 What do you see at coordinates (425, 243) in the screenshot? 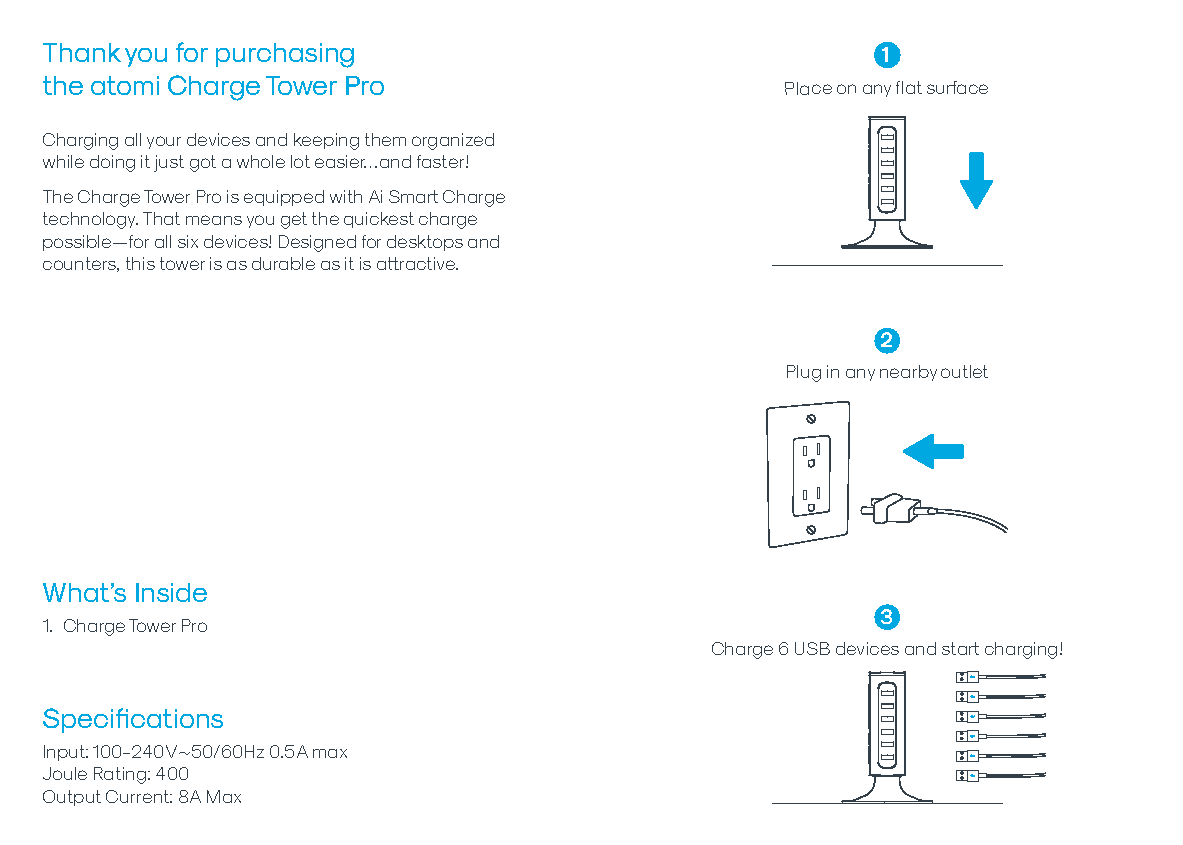
I see `desktops` at bounding box center [425, 243].
